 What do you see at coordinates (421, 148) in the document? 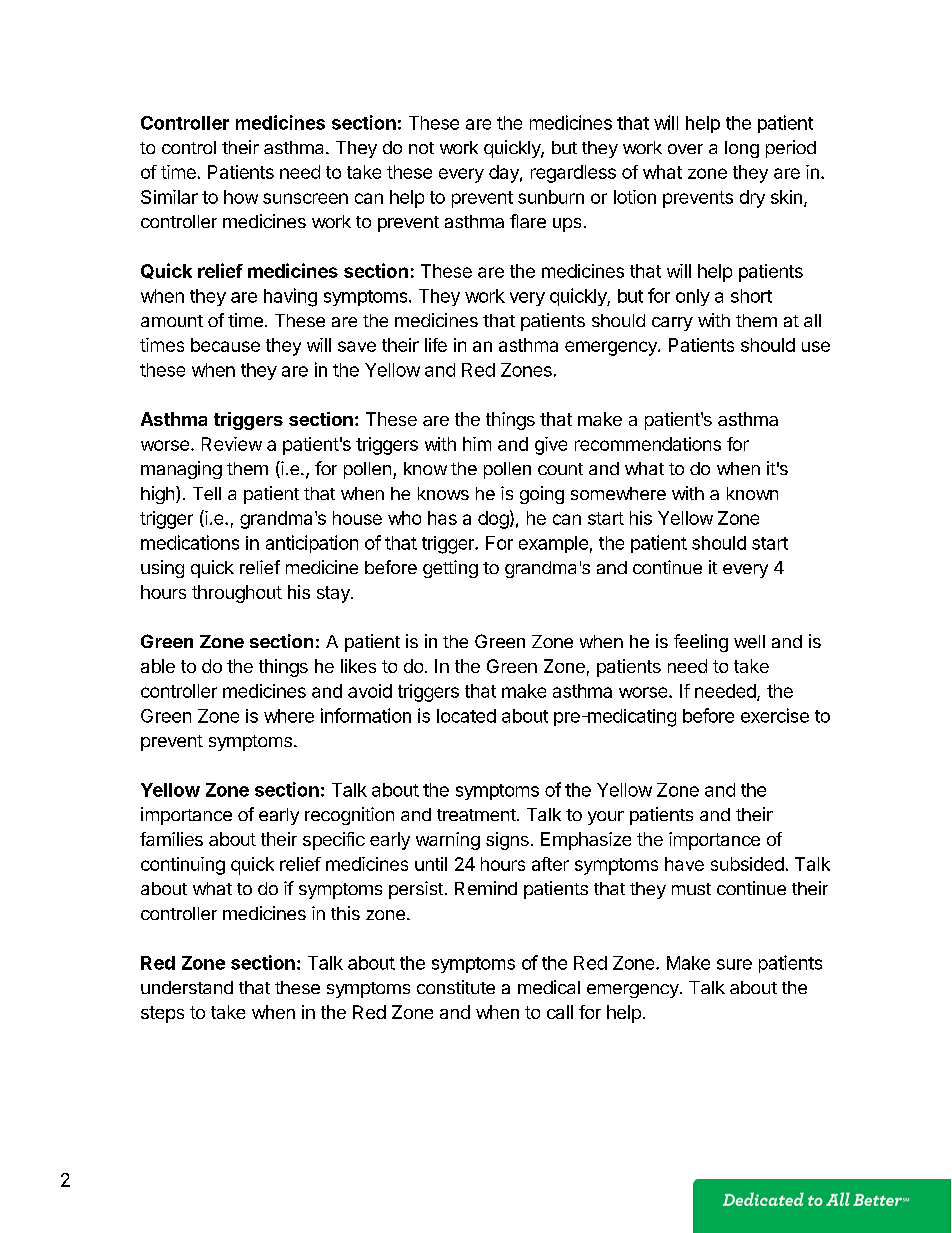
I see `not` at bounding box center [421, 148].
